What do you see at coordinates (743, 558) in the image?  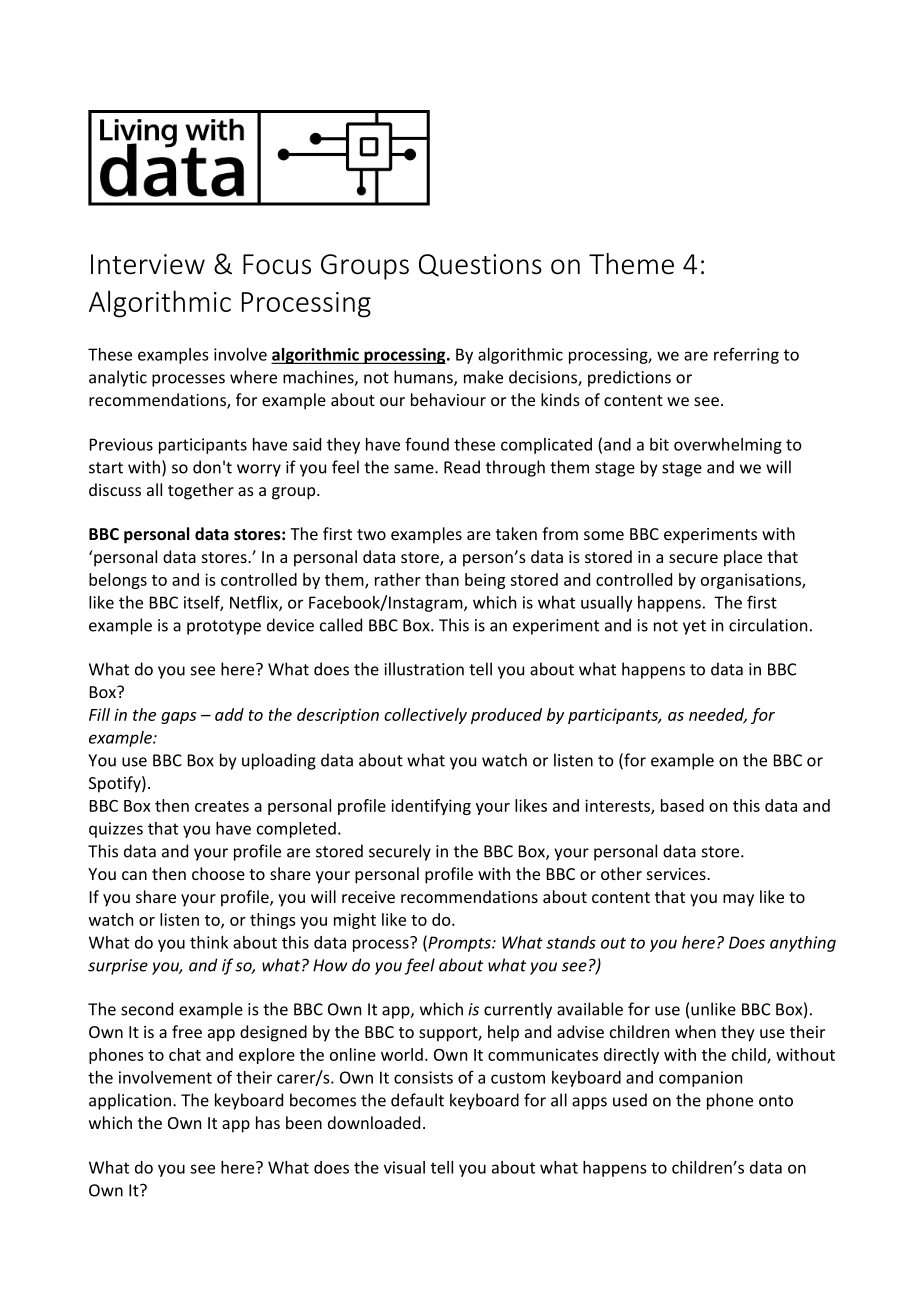 I see `place` at bounding box center [743, 558].
